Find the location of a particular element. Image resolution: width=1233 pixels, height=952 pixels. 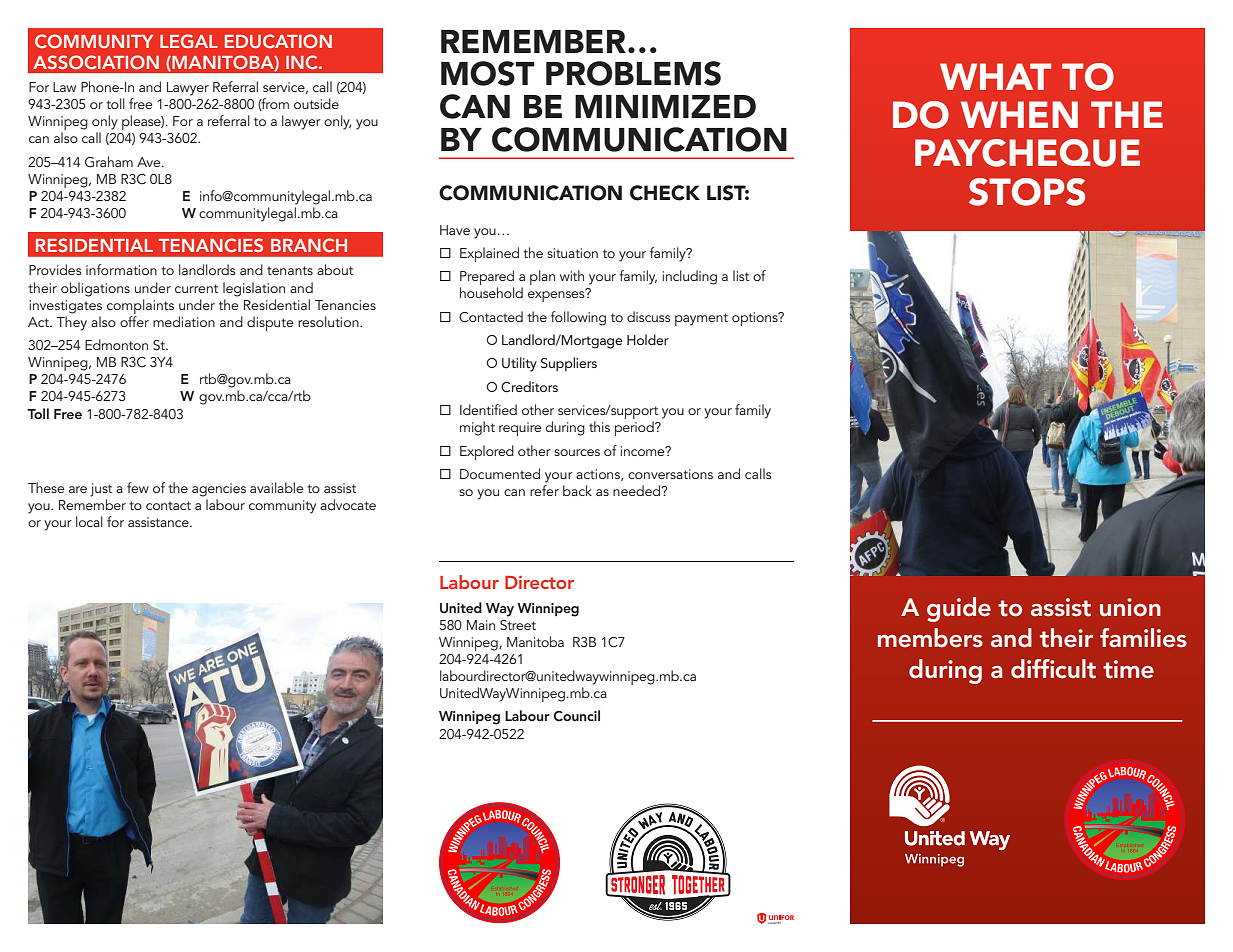

WHAT is located at coordinates (995, 76).
